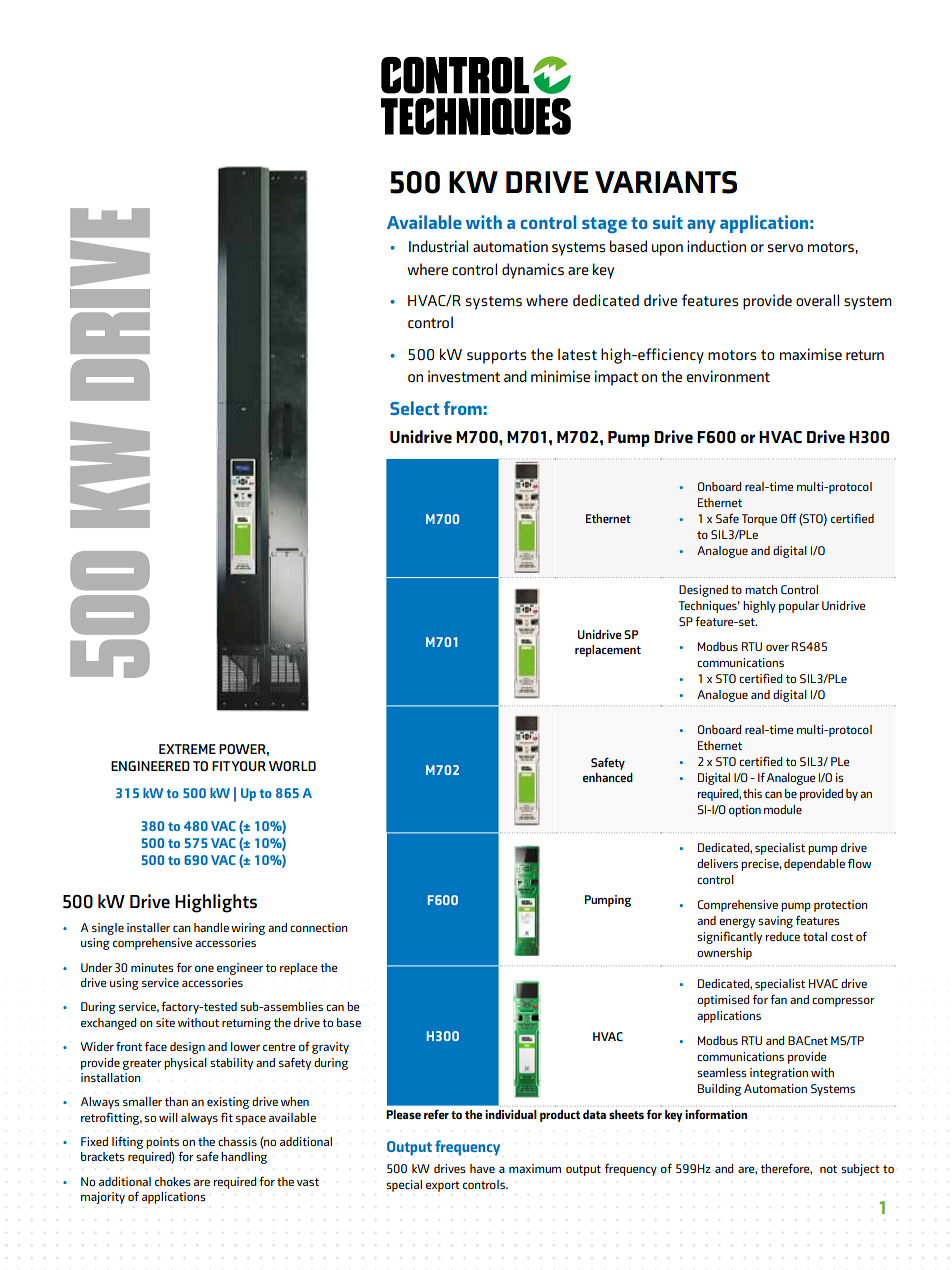  Describe the element at coordinates (438, 246) in the page. I see `Industrial` at that location.
